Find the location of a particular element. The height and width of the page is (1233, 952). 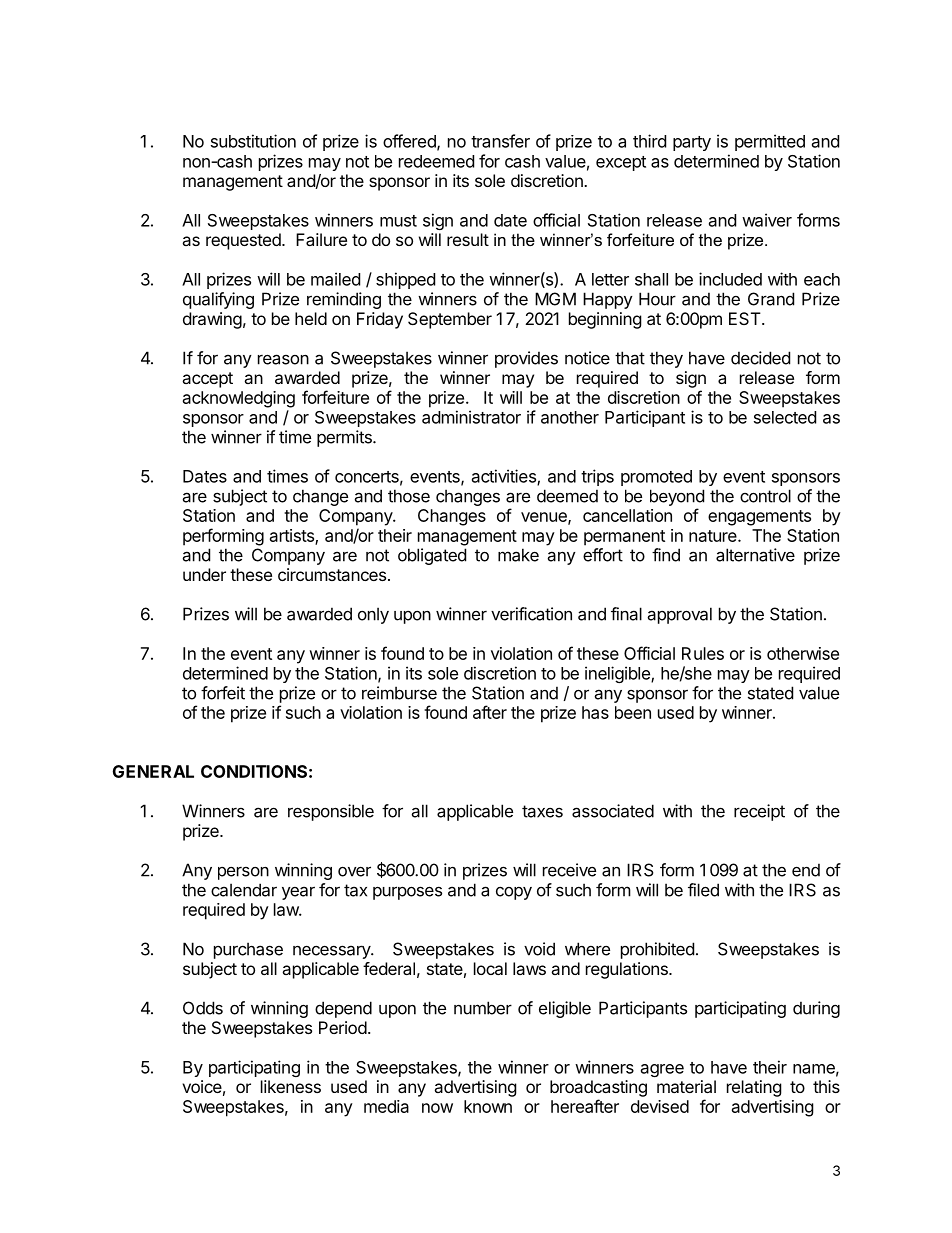

receipt is located at coordinates (759, 812).
